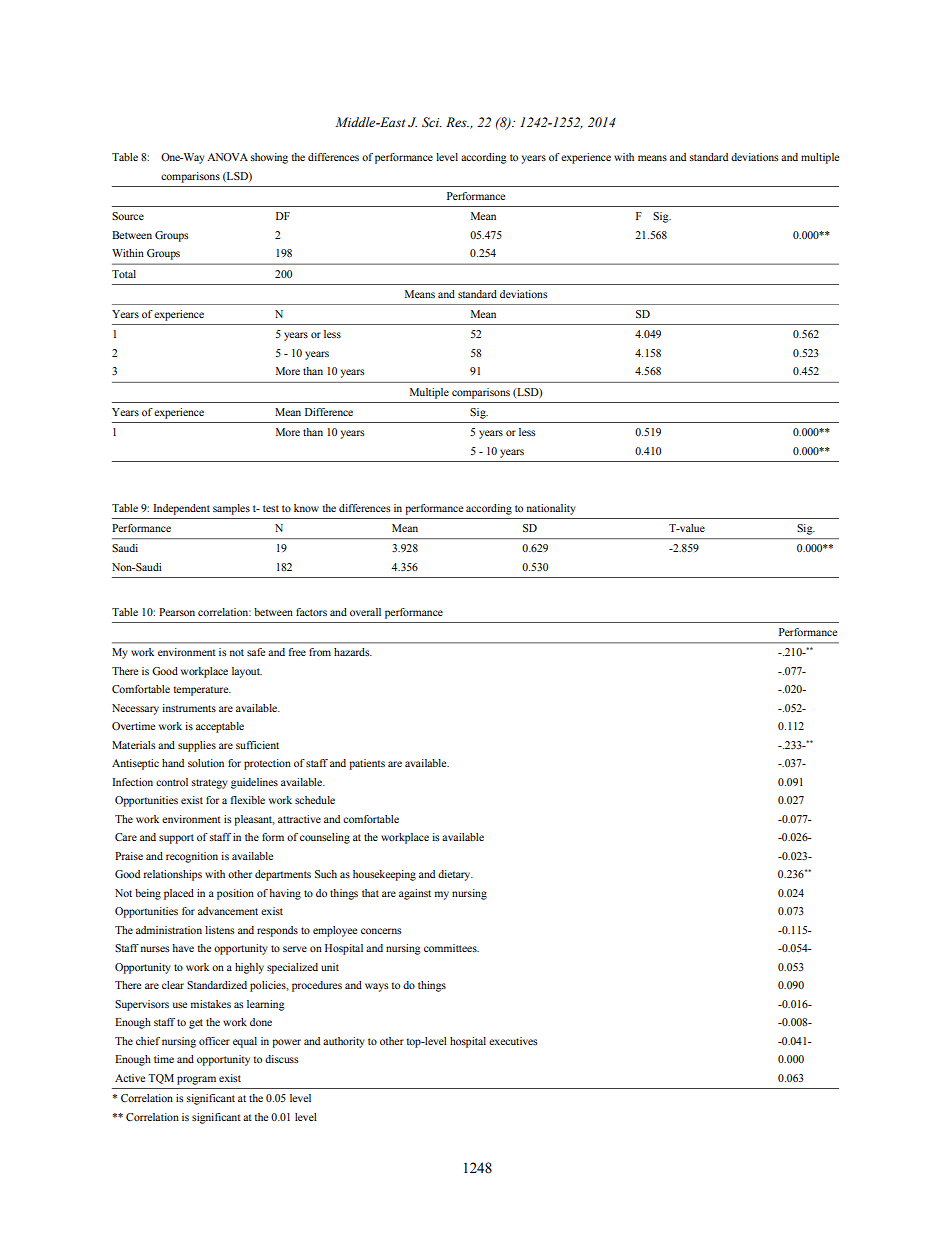  Describe the element at coordinates (177, 612) in the page. I see `Pearson` at that location.
